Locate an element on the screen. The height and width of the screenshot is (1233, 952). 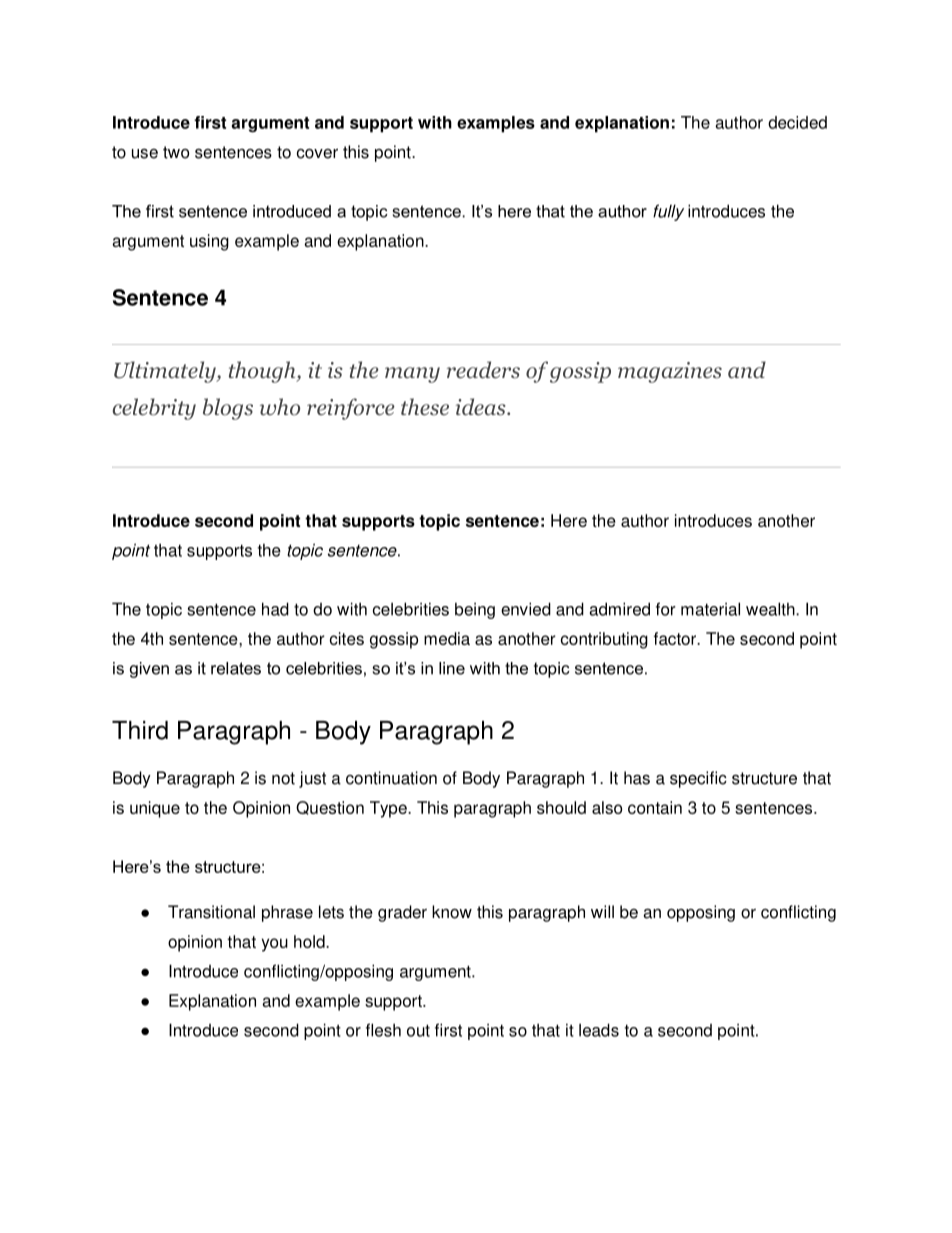
out is located at coordinates (418, 1031).
